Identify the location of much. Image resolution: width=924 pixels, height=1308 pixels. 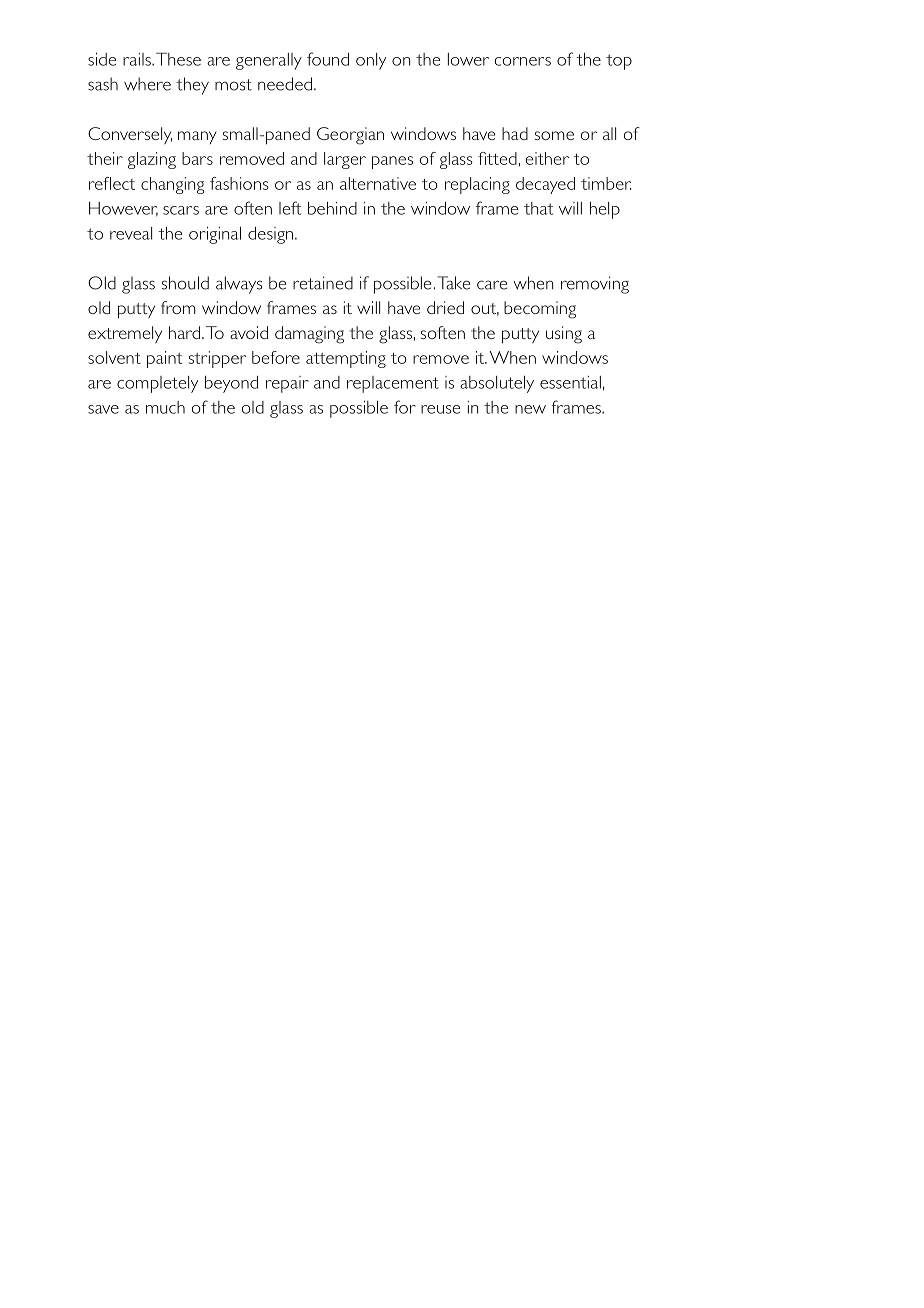
(165, 407).
